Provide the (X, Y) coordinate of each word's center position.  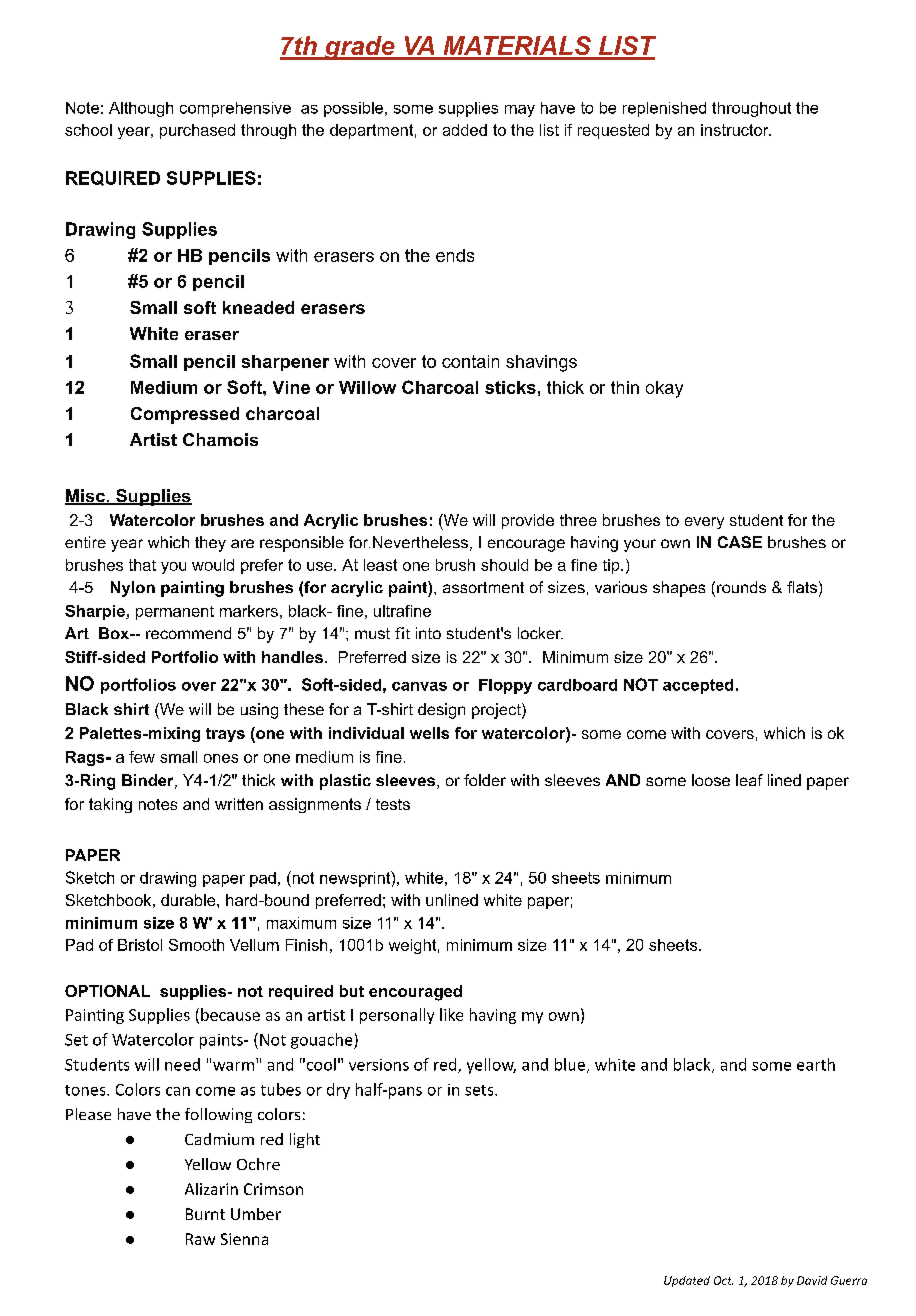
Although (141, 109)
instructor (736, 130)
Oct (723, 1280)
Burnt (205, 1214)
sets (480, 1090)
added (465, 130)
